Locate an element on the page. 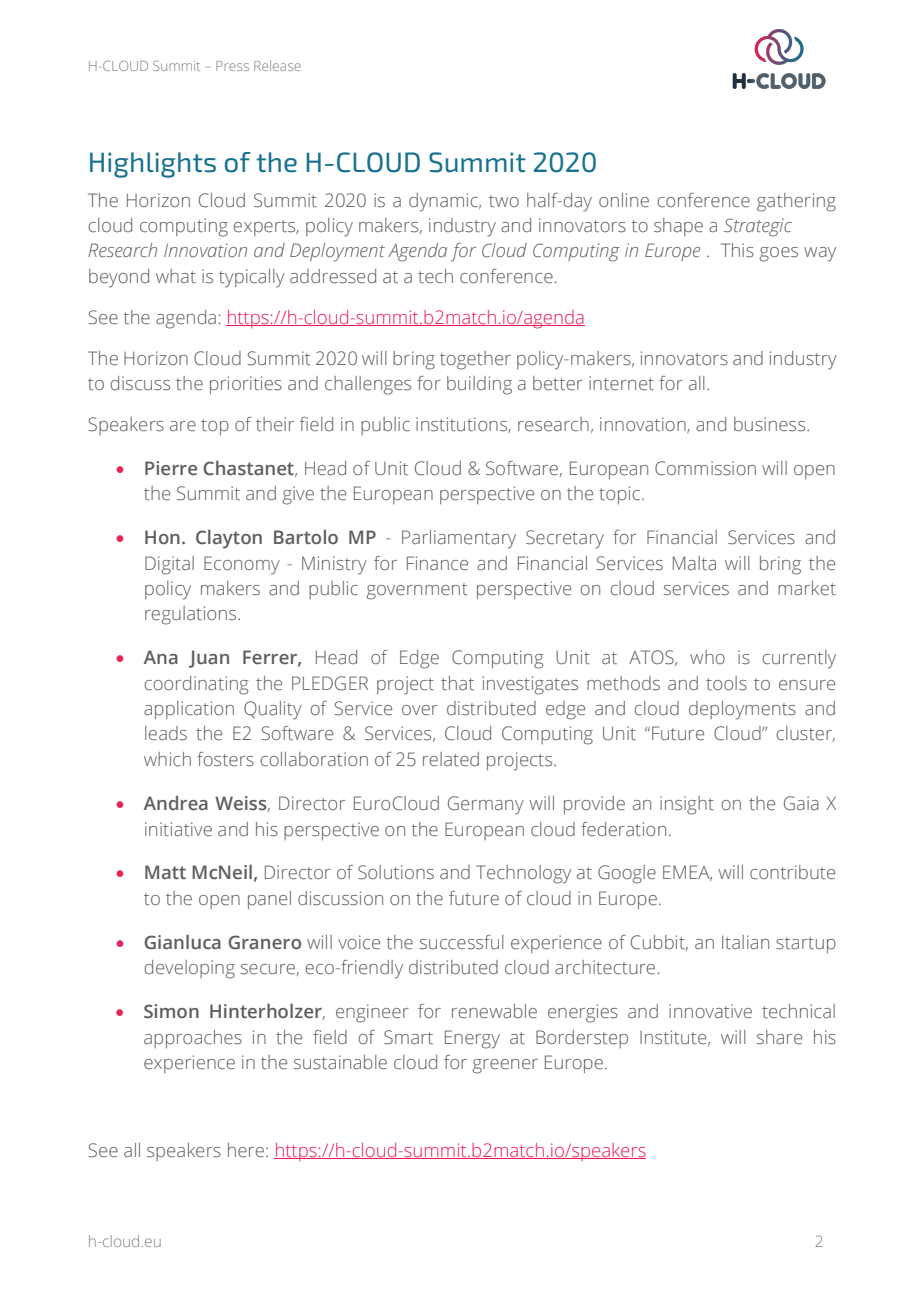 This page has height=1308, width=924. two is located at coordinates (504, 201).
